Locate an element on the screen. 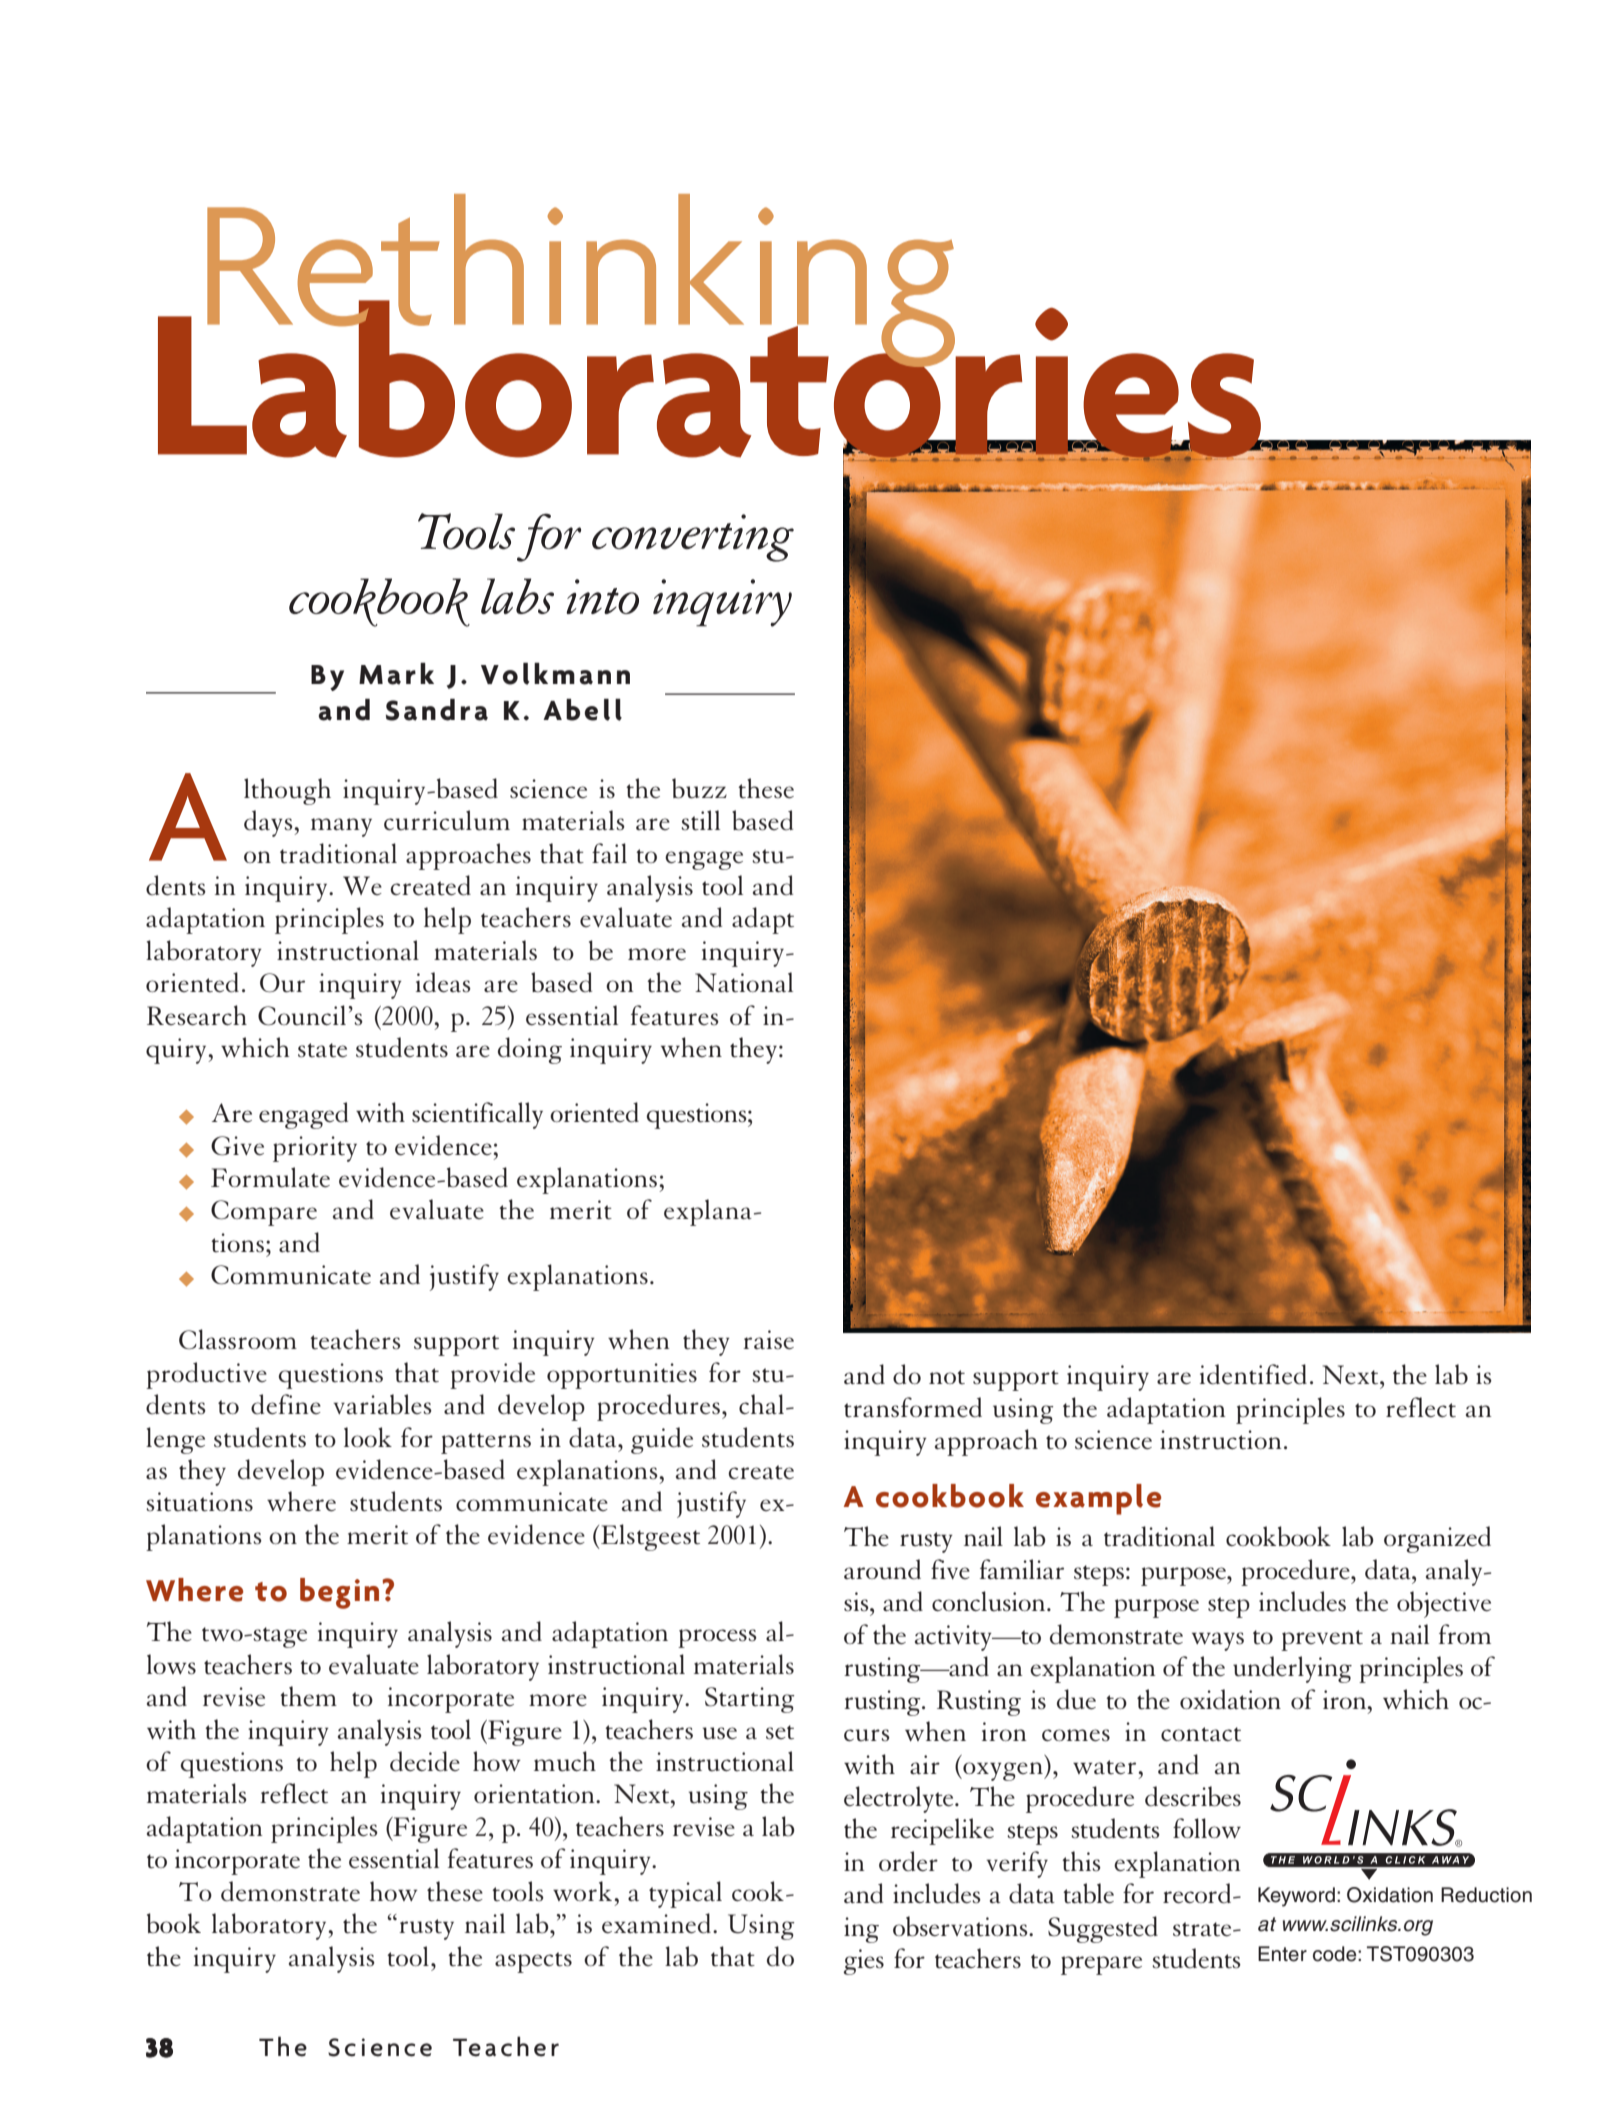 The image size is (1606, 2117). raise is located at coordinates (768, 1340).
